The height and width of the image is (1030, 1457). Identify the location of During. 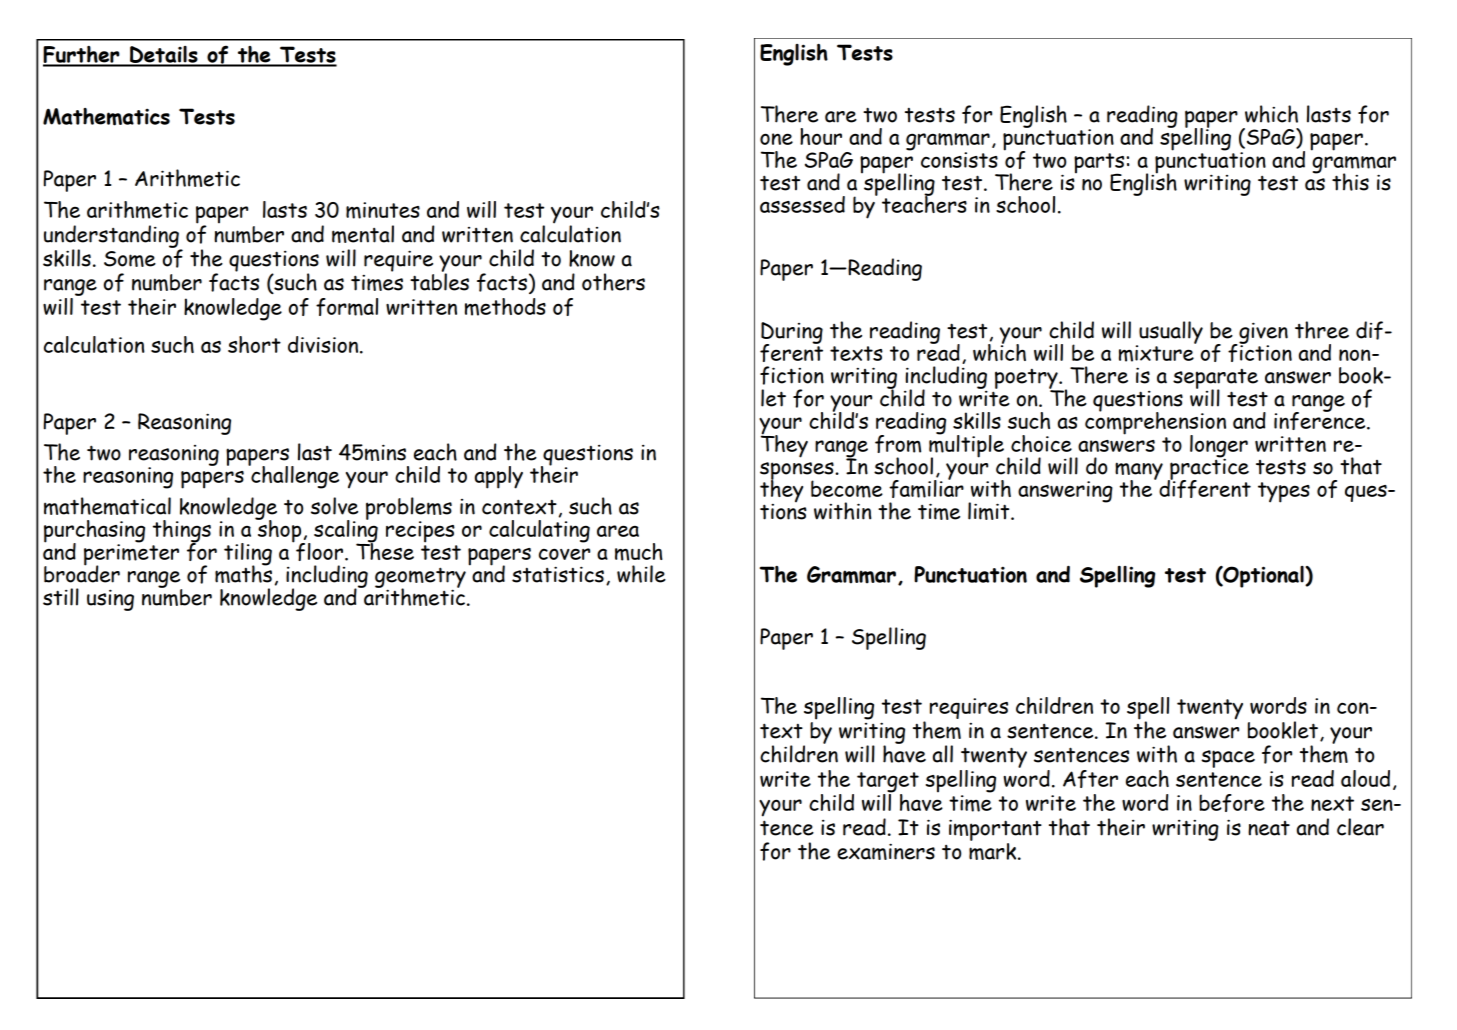
(792, 334).
